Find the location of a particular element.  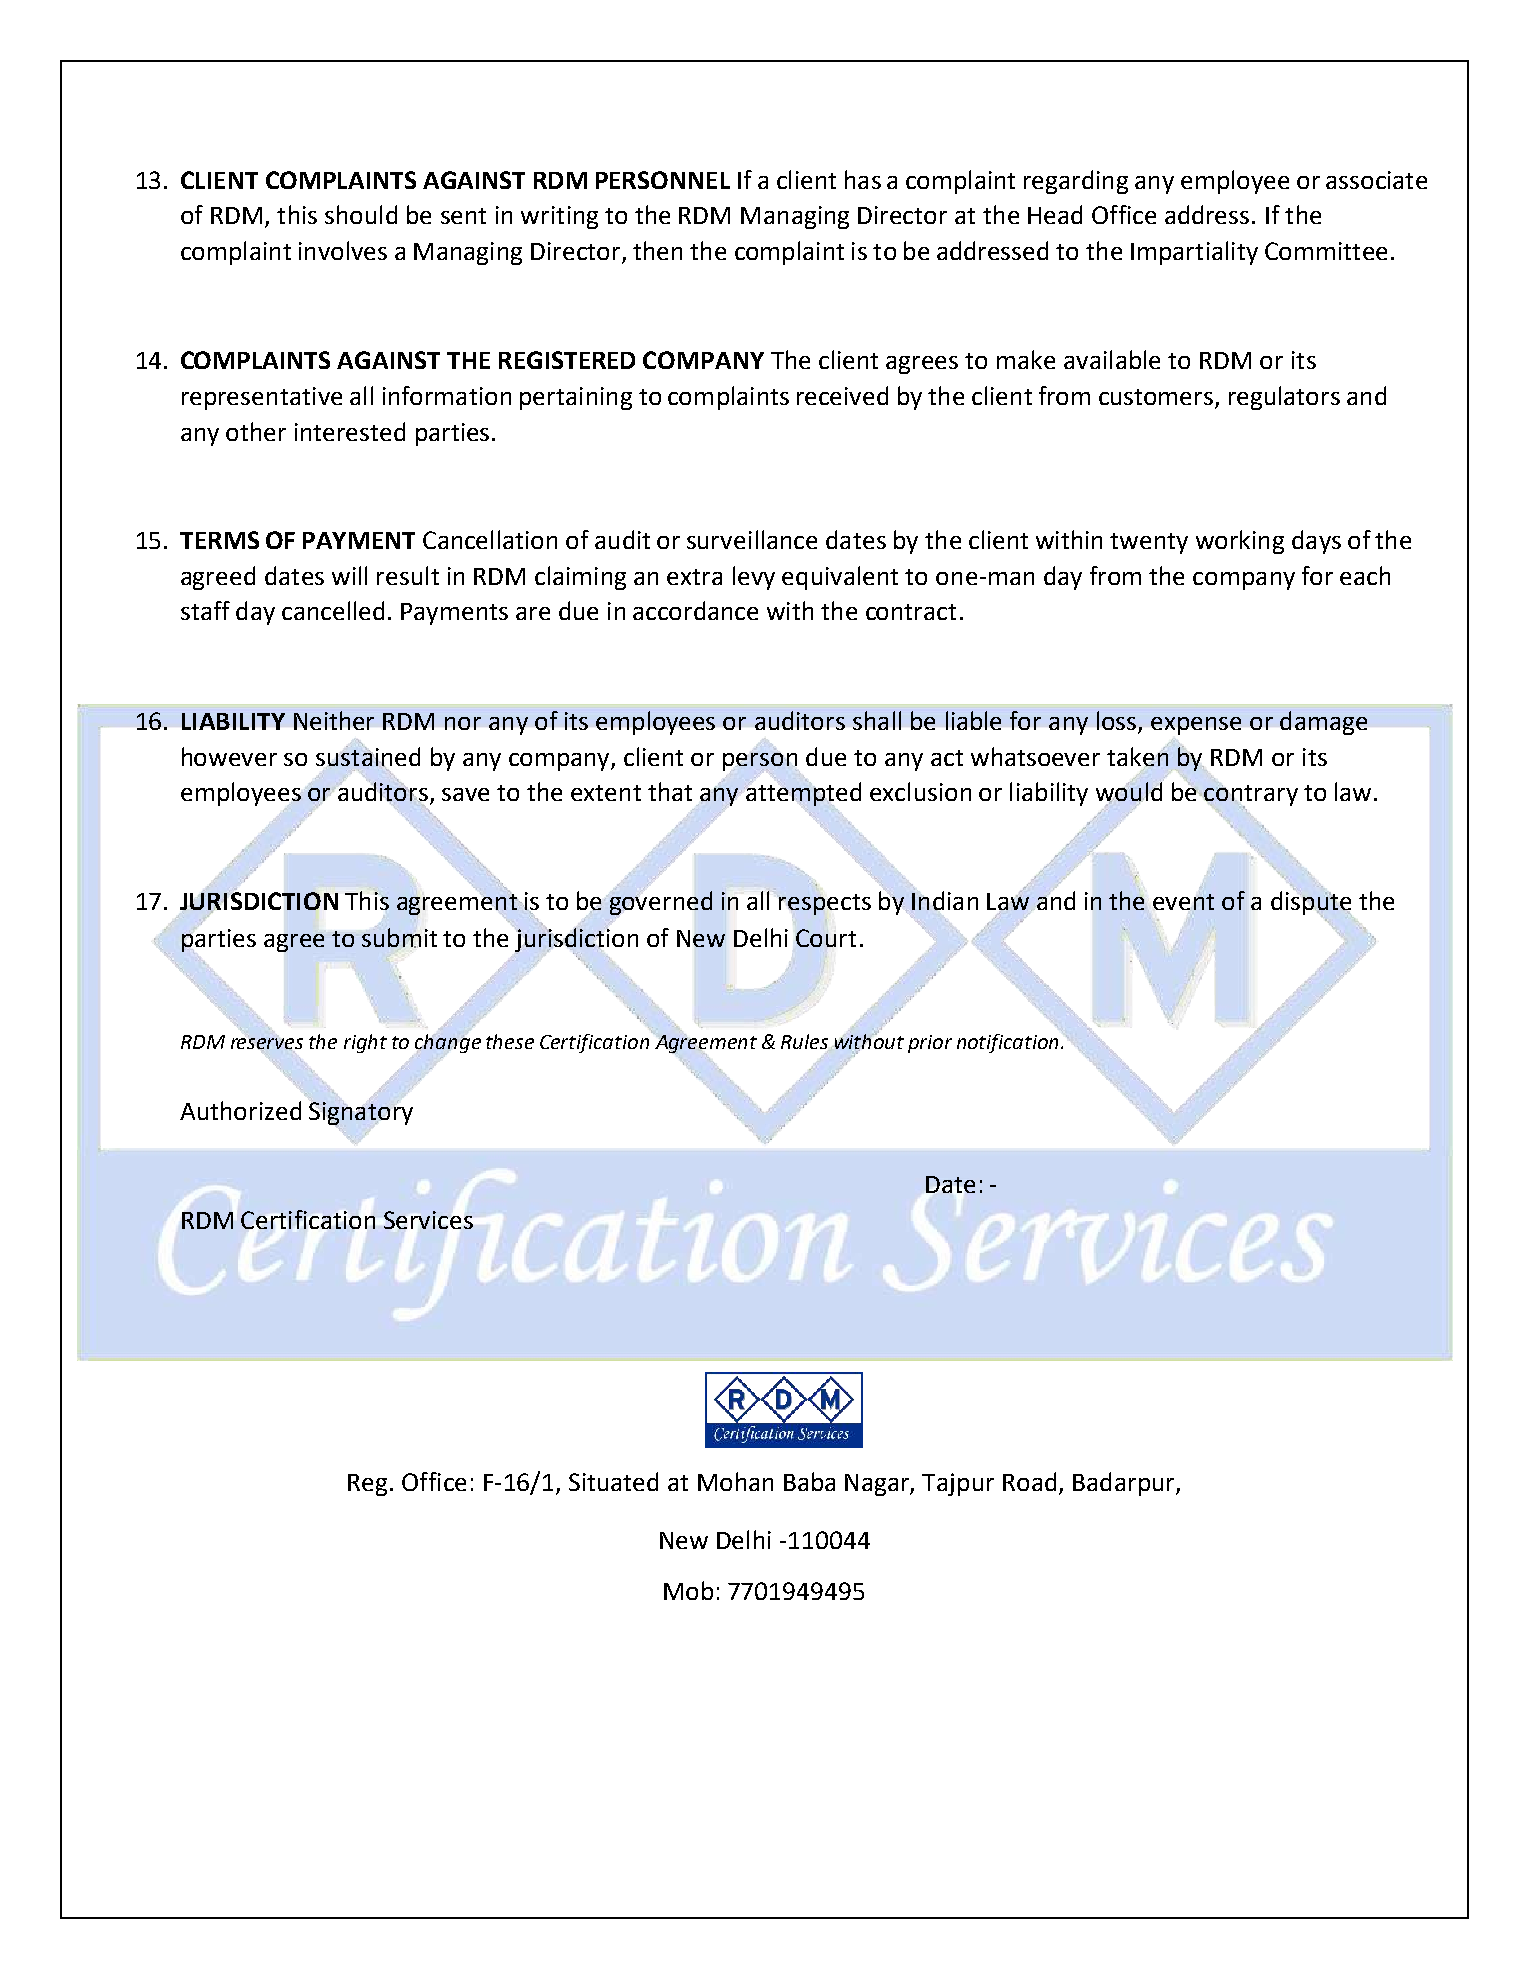

has is located at coordinates (863, 179).
